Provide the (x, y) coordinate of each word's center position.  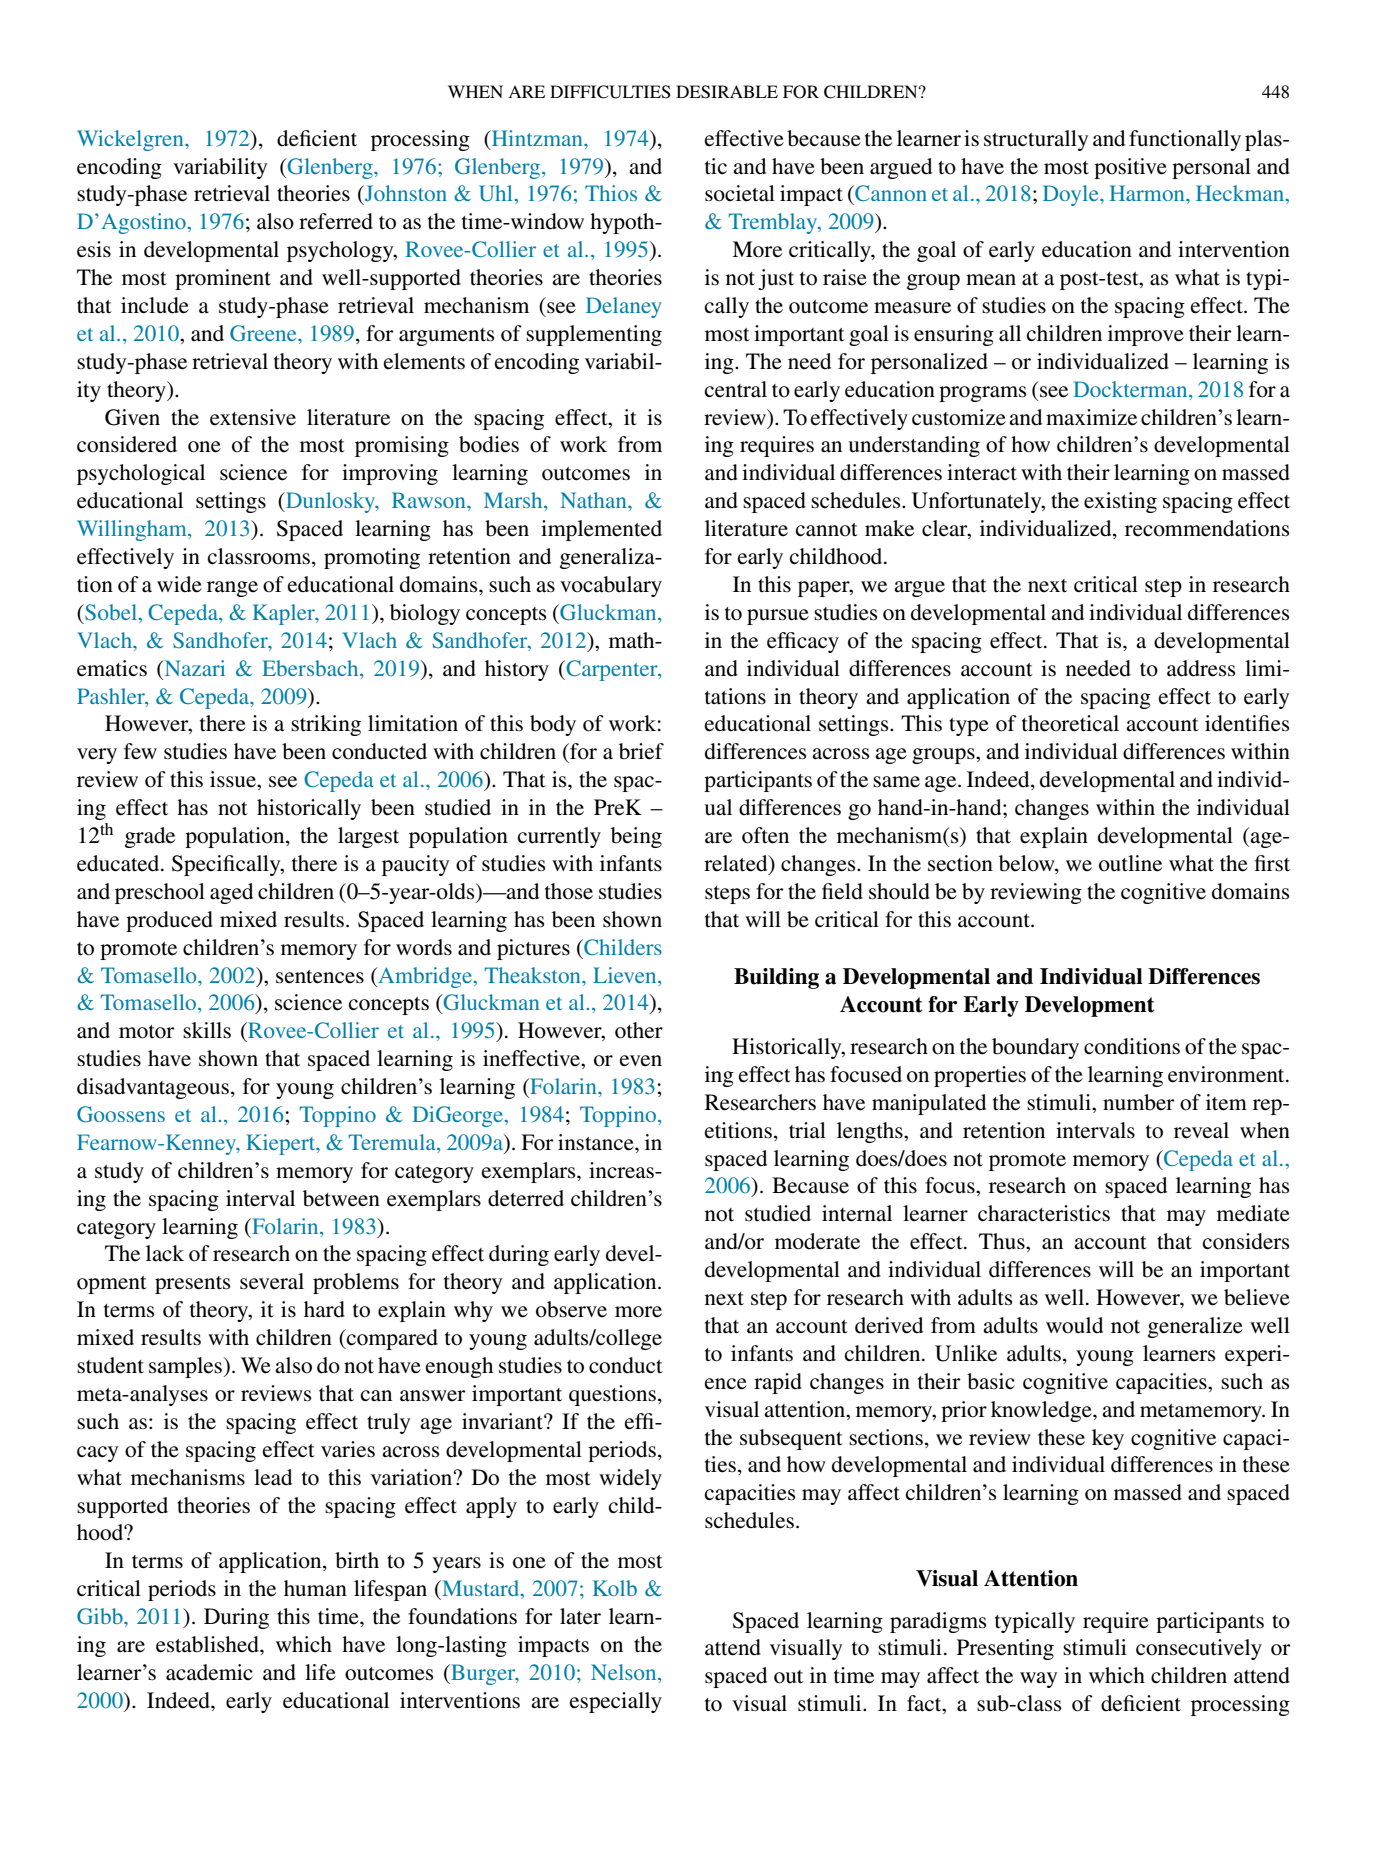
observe (571, 1309)
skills (207, 1030)
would (1074, 1325)
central (736, 389)
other (639, 1030)
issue (234, 779)
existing (1120, 502)
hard (324, 1309)
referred (336, 221)
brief (641, 751)
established (208, 1644)
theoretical (1070, 723)
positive (1130, 168)
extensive (253, 417)
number (1139, 1102)
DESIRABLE (727, 92)
